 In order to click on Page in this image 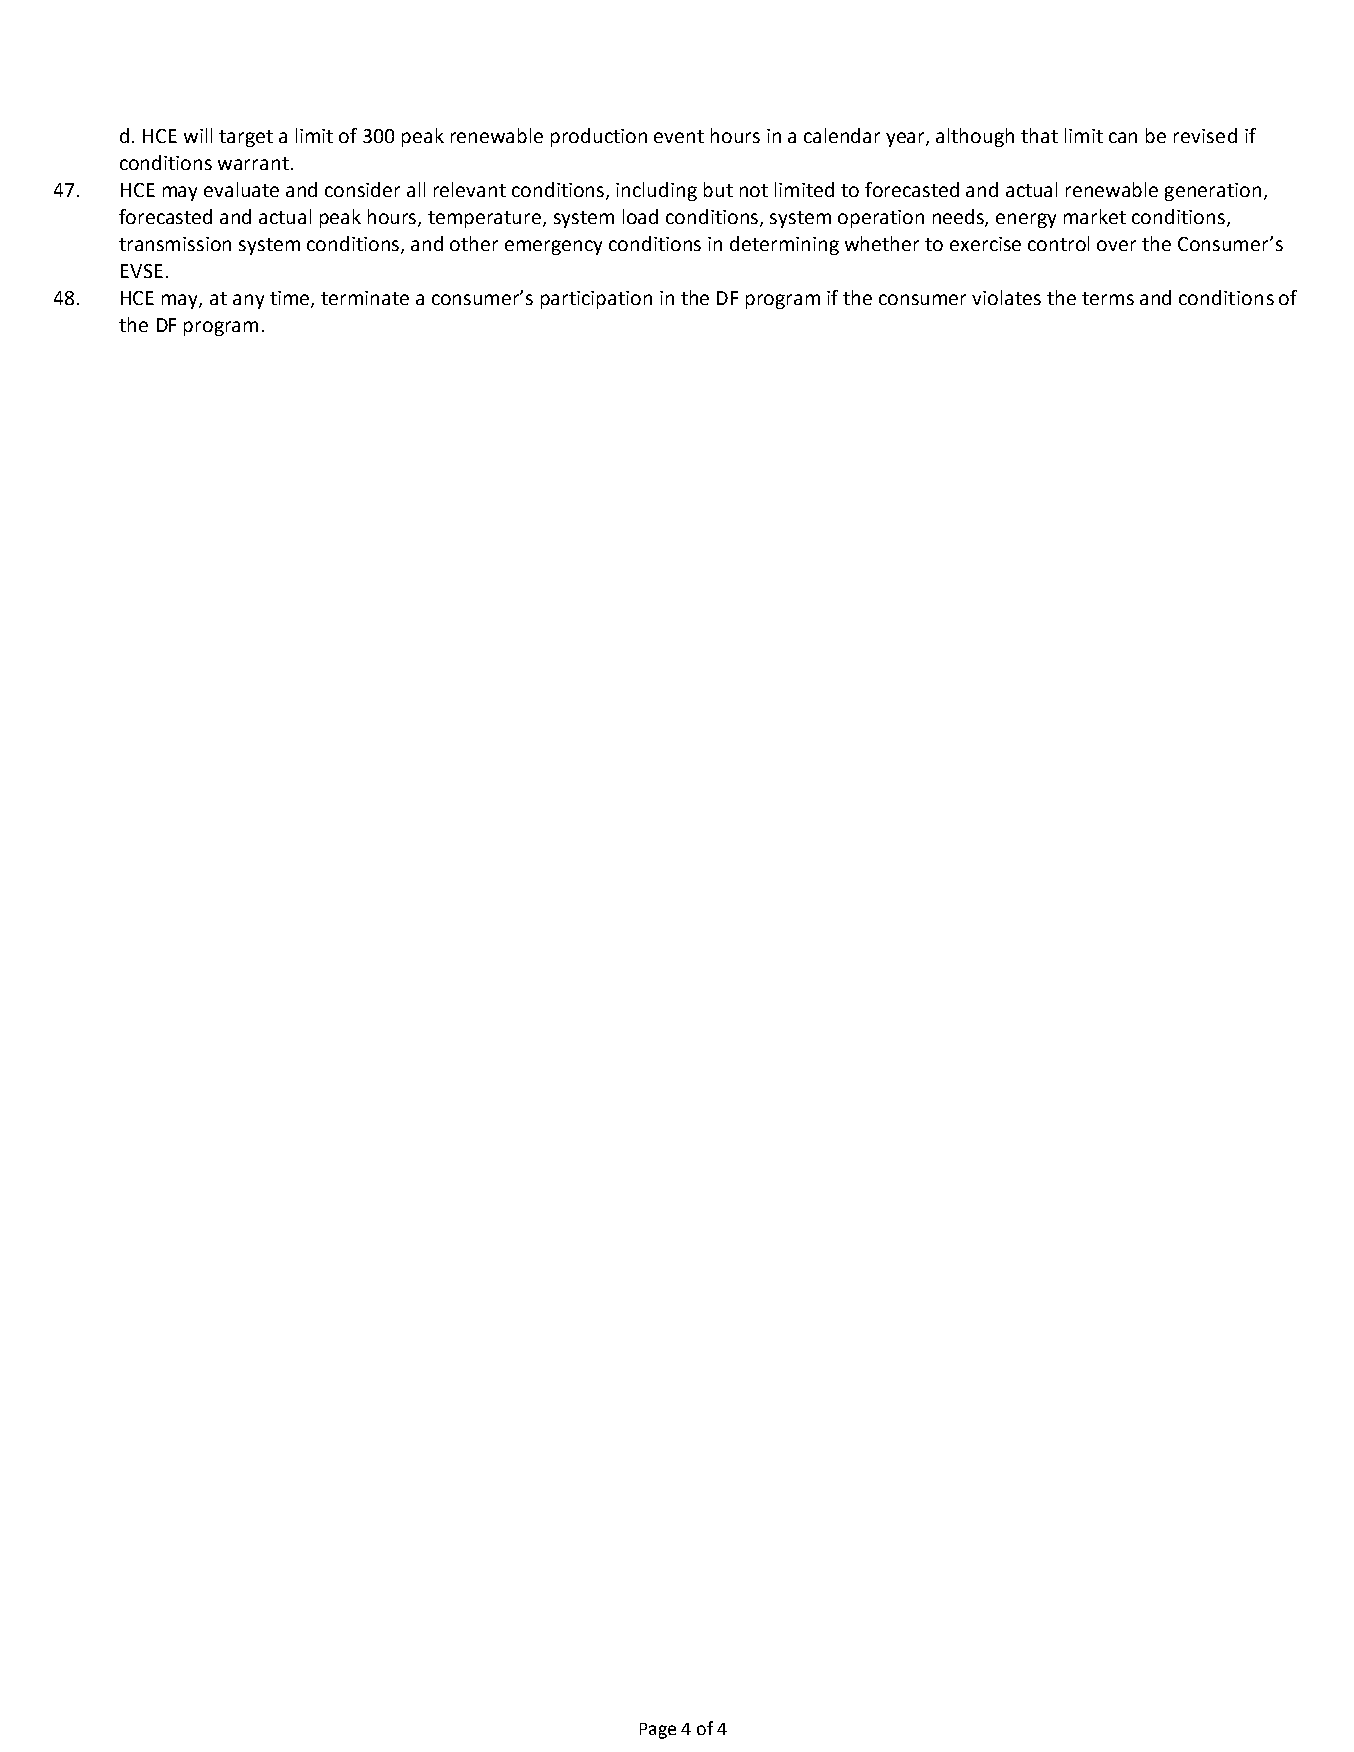, I will do `click(658, 1731)`.
